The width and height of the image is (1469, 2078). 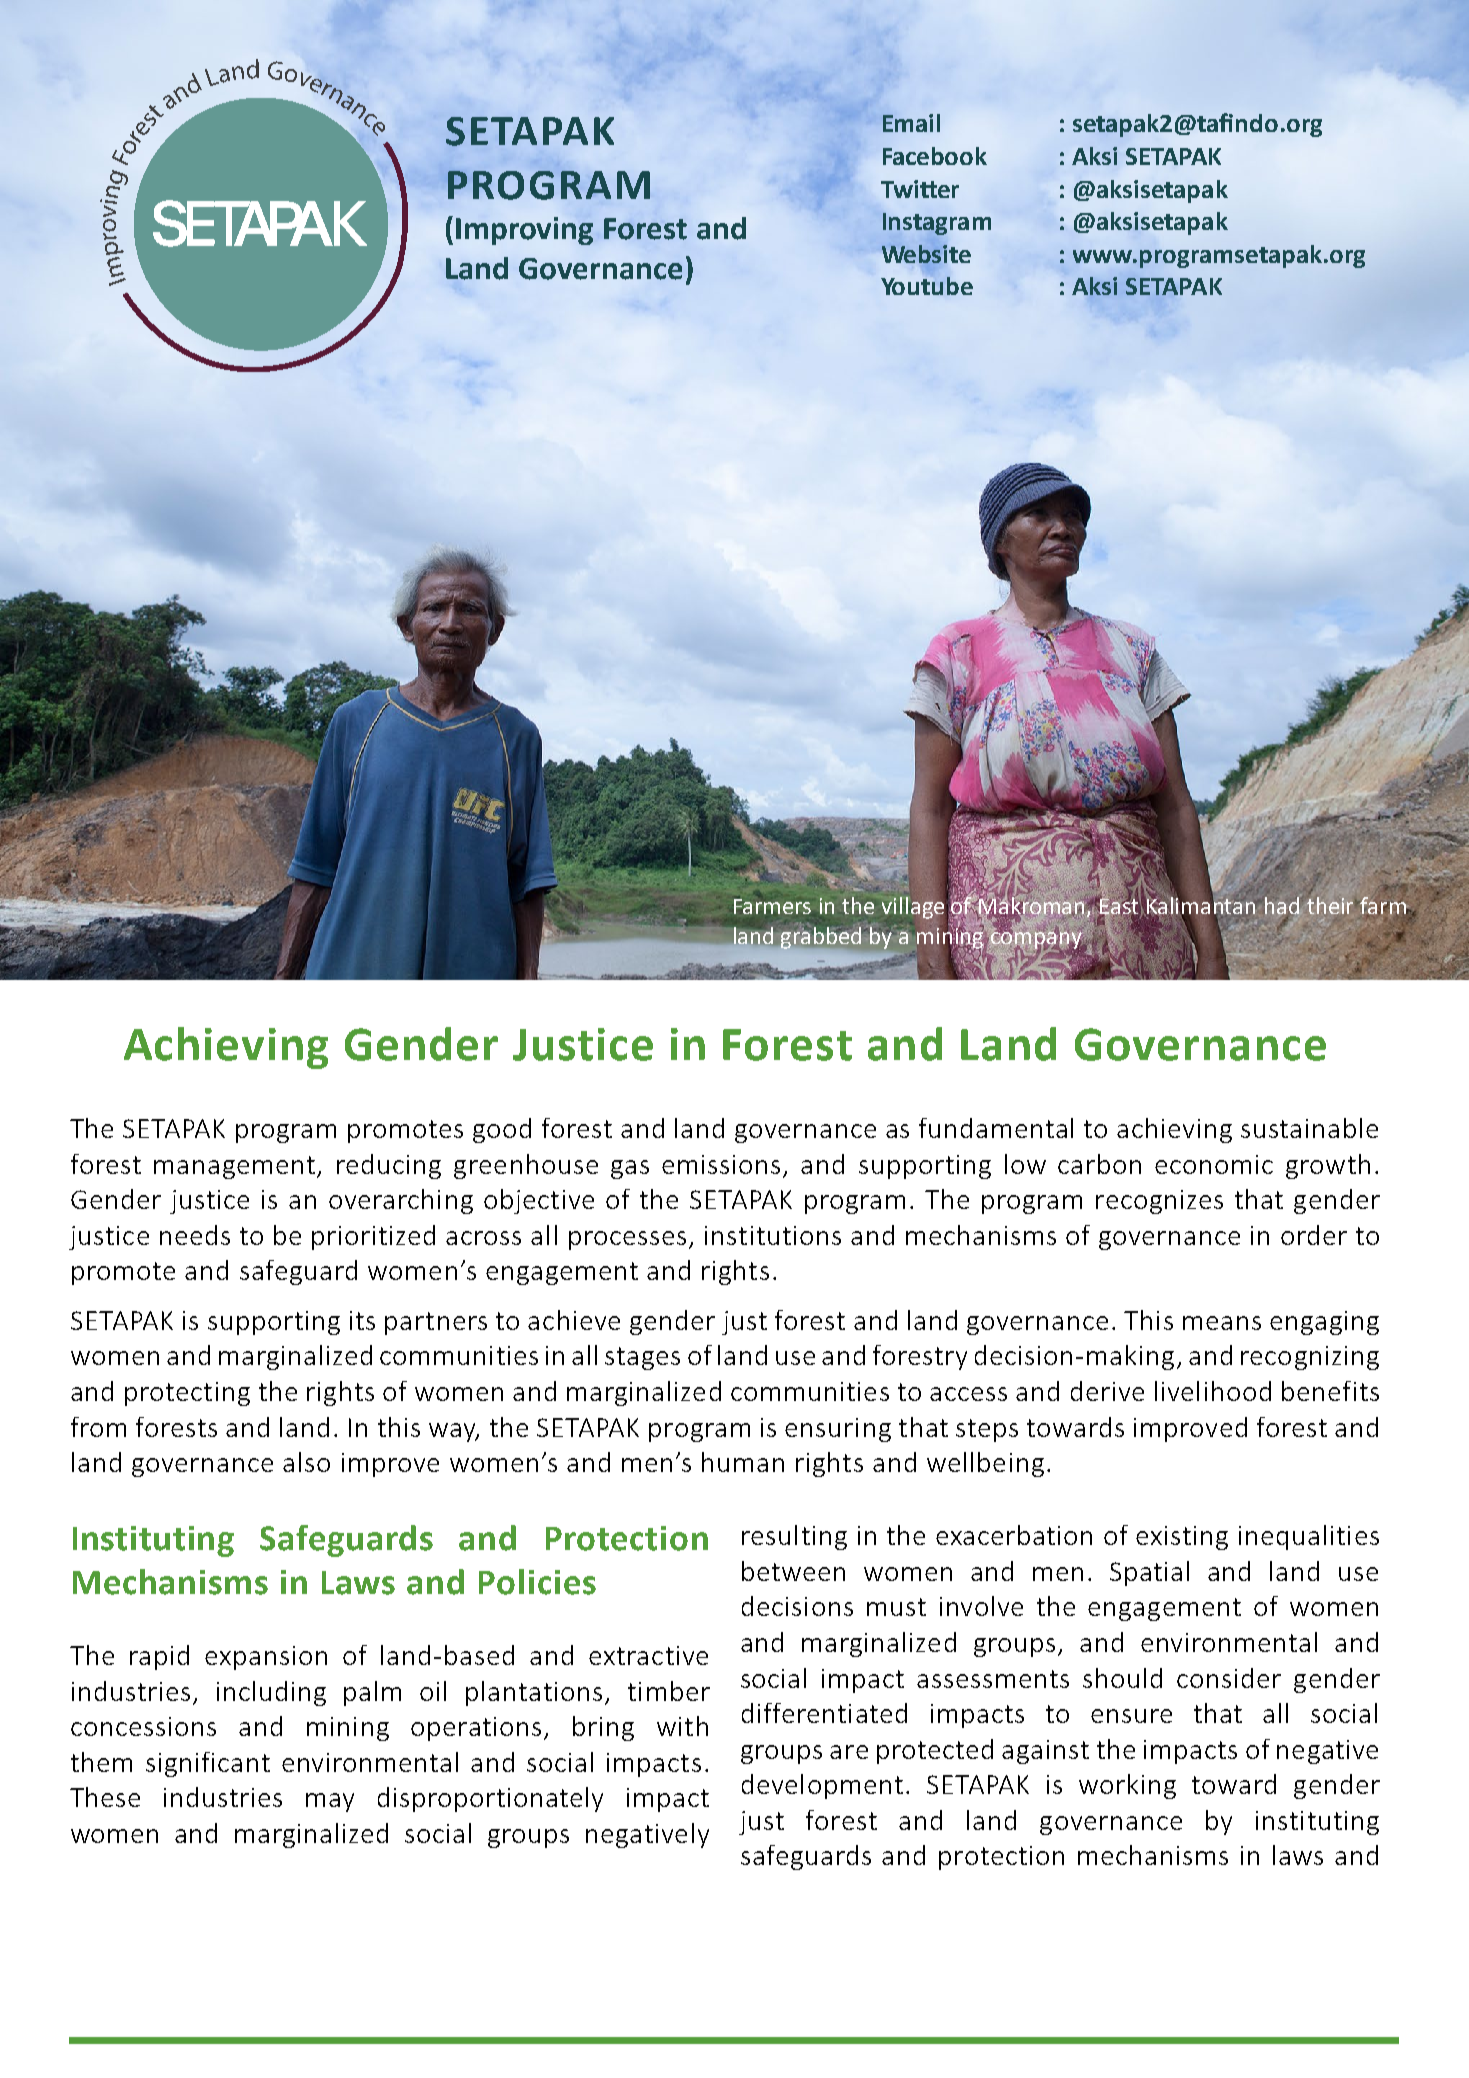 I want to click on Twitter, so click(x=920, y=189).
